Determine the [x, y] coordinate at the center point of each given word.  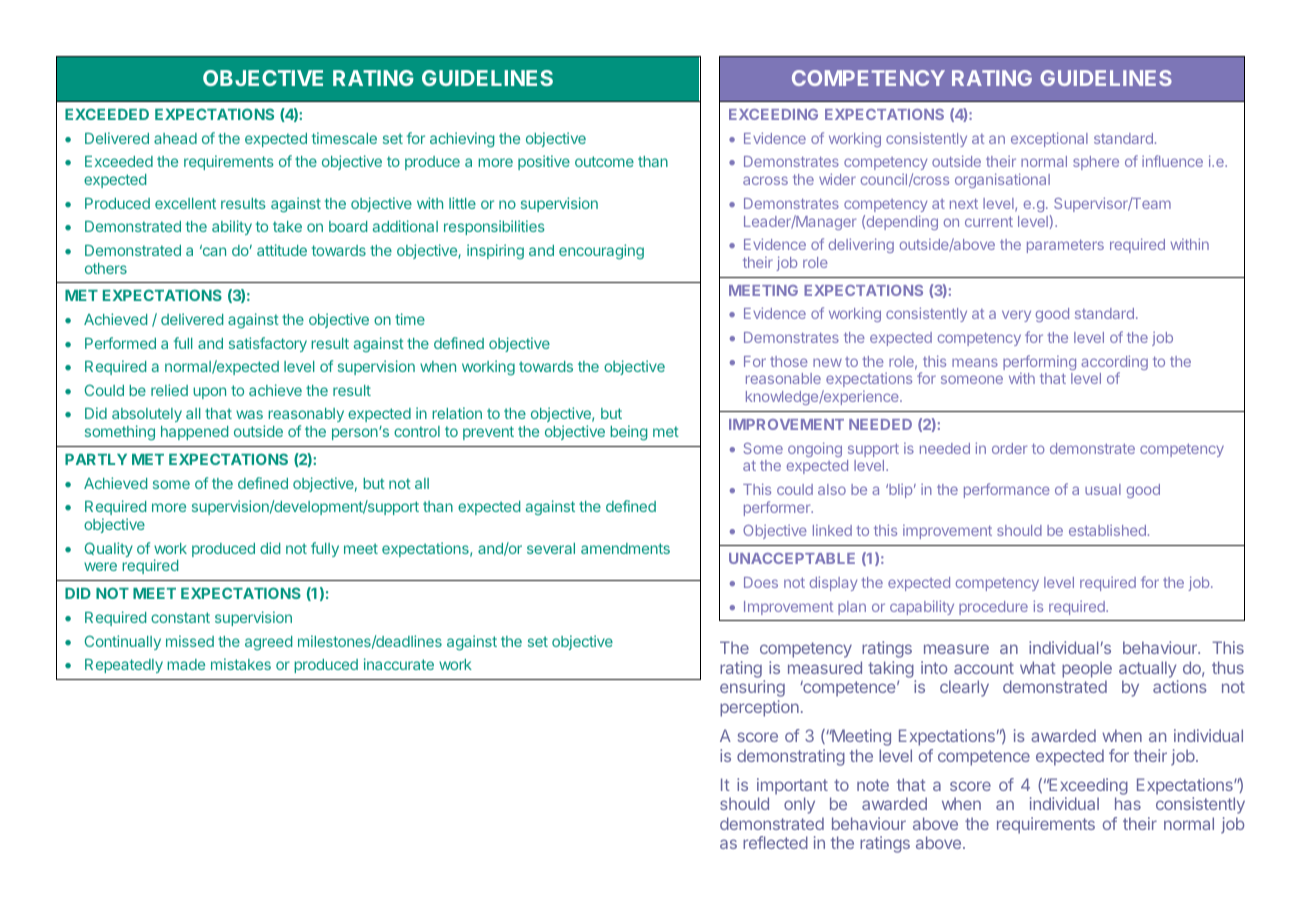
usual [1103, 489]
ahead [175, 138]
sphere [1096, 163]
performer [778, 508]
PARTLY [96, 459]
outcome [604, 161]
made [186, 664]
